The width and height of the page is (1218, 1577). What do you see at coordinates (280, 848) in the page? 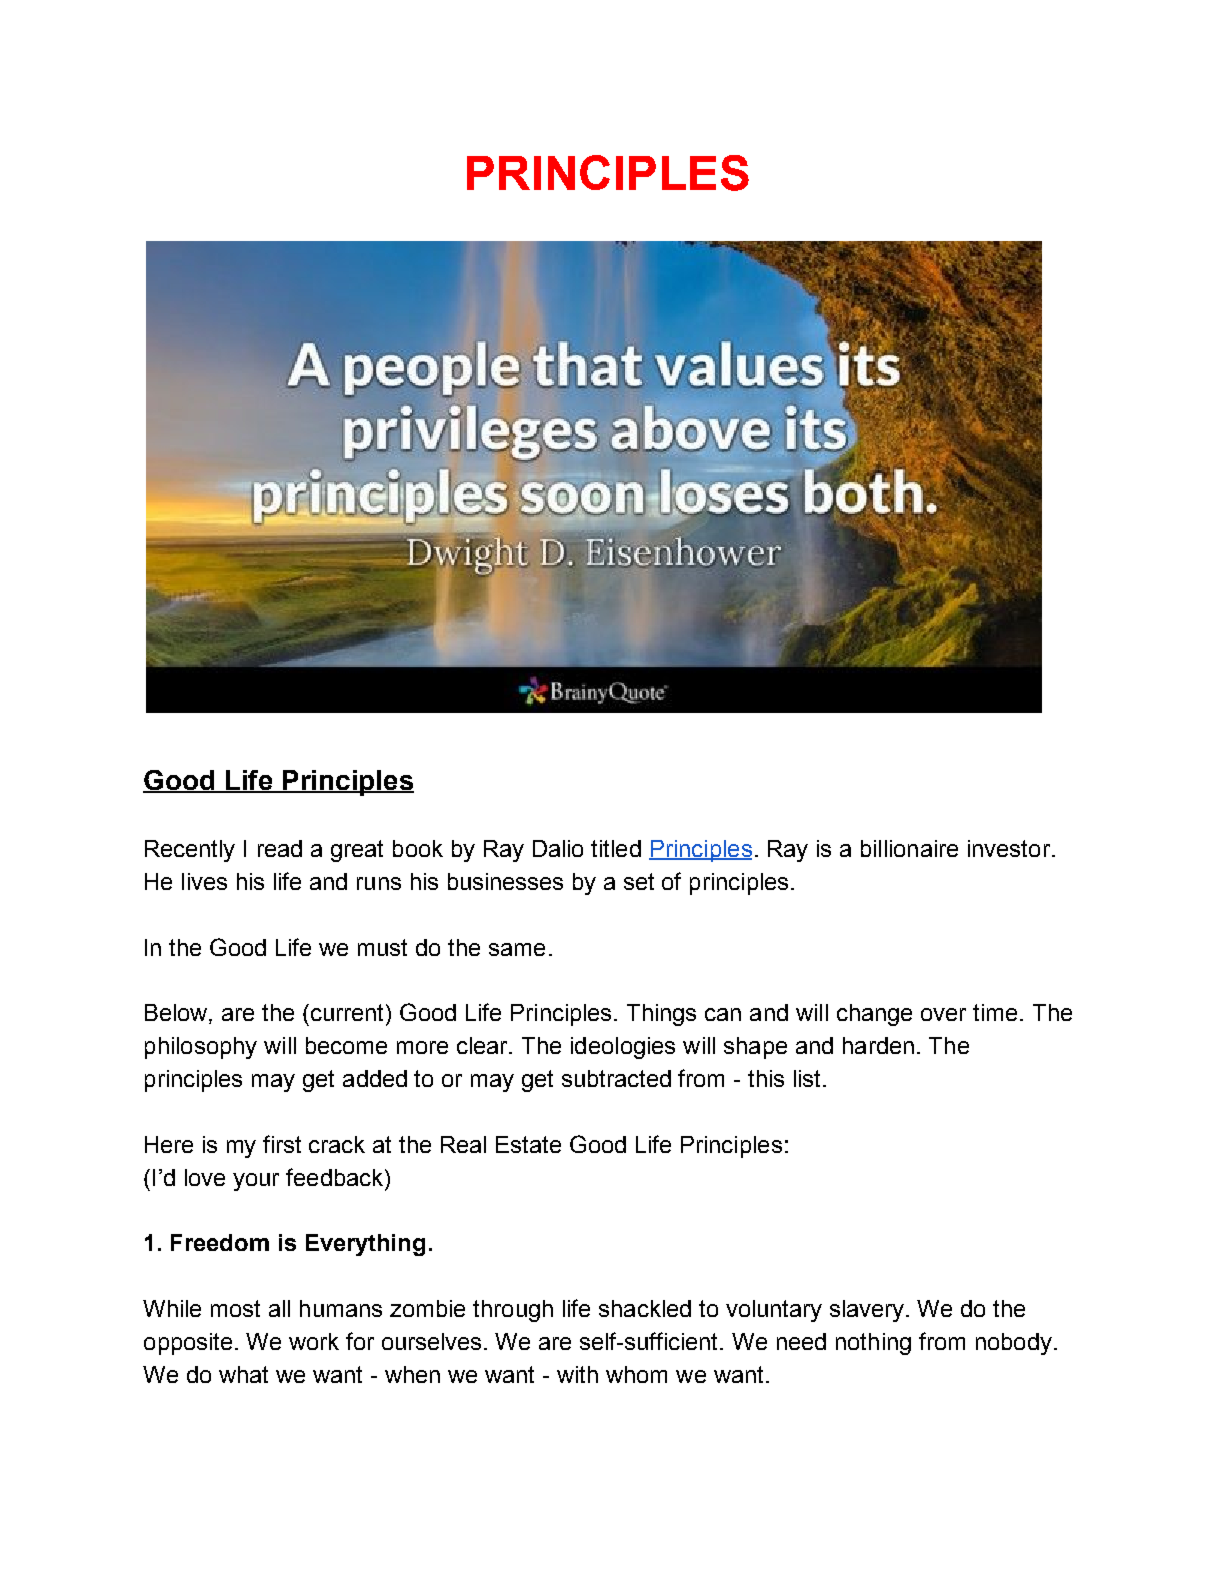
I see `read` at bounding box center [280, 848].
